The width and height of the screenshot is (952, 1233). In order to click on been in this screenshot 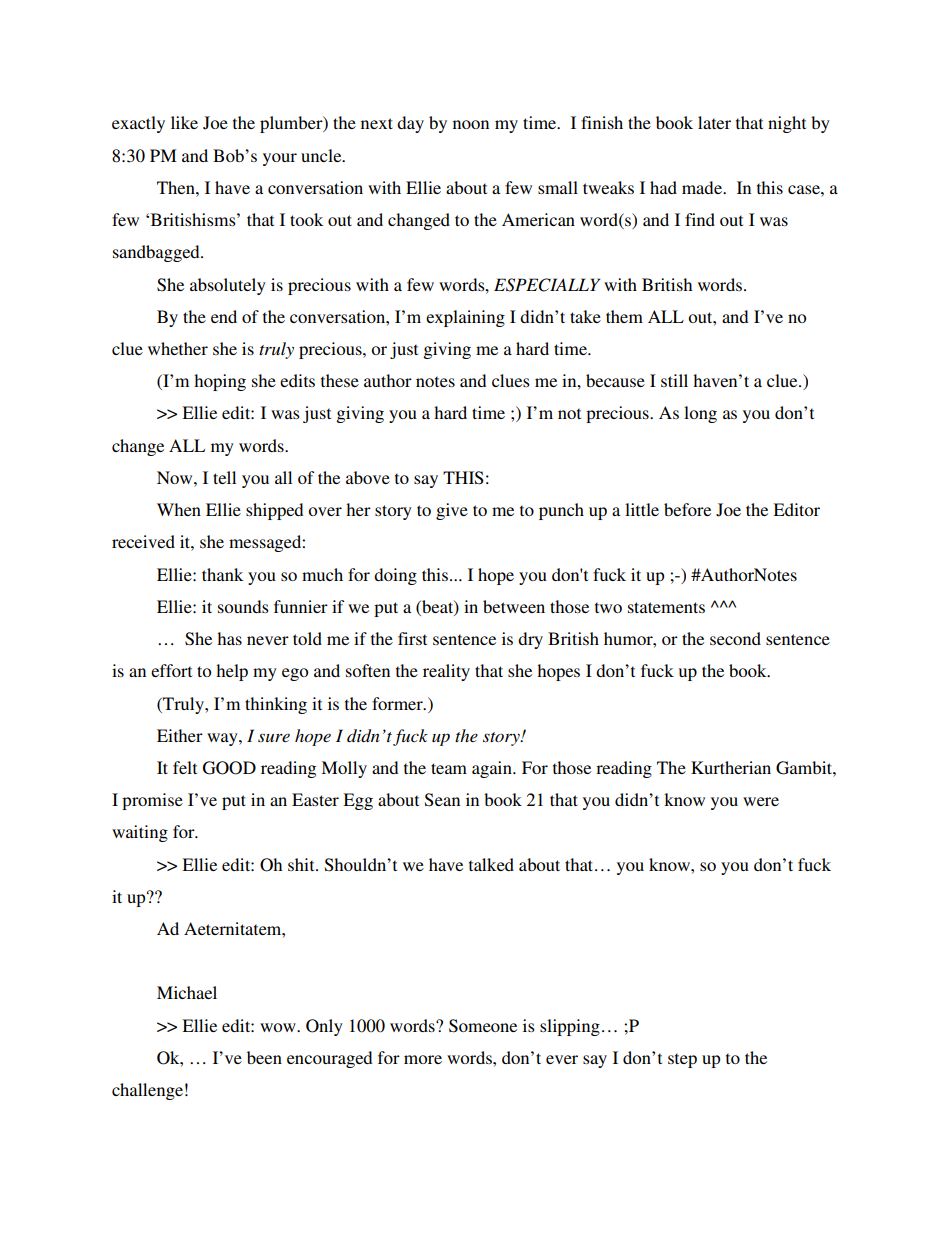, I will do `click(264, 1057)`.
